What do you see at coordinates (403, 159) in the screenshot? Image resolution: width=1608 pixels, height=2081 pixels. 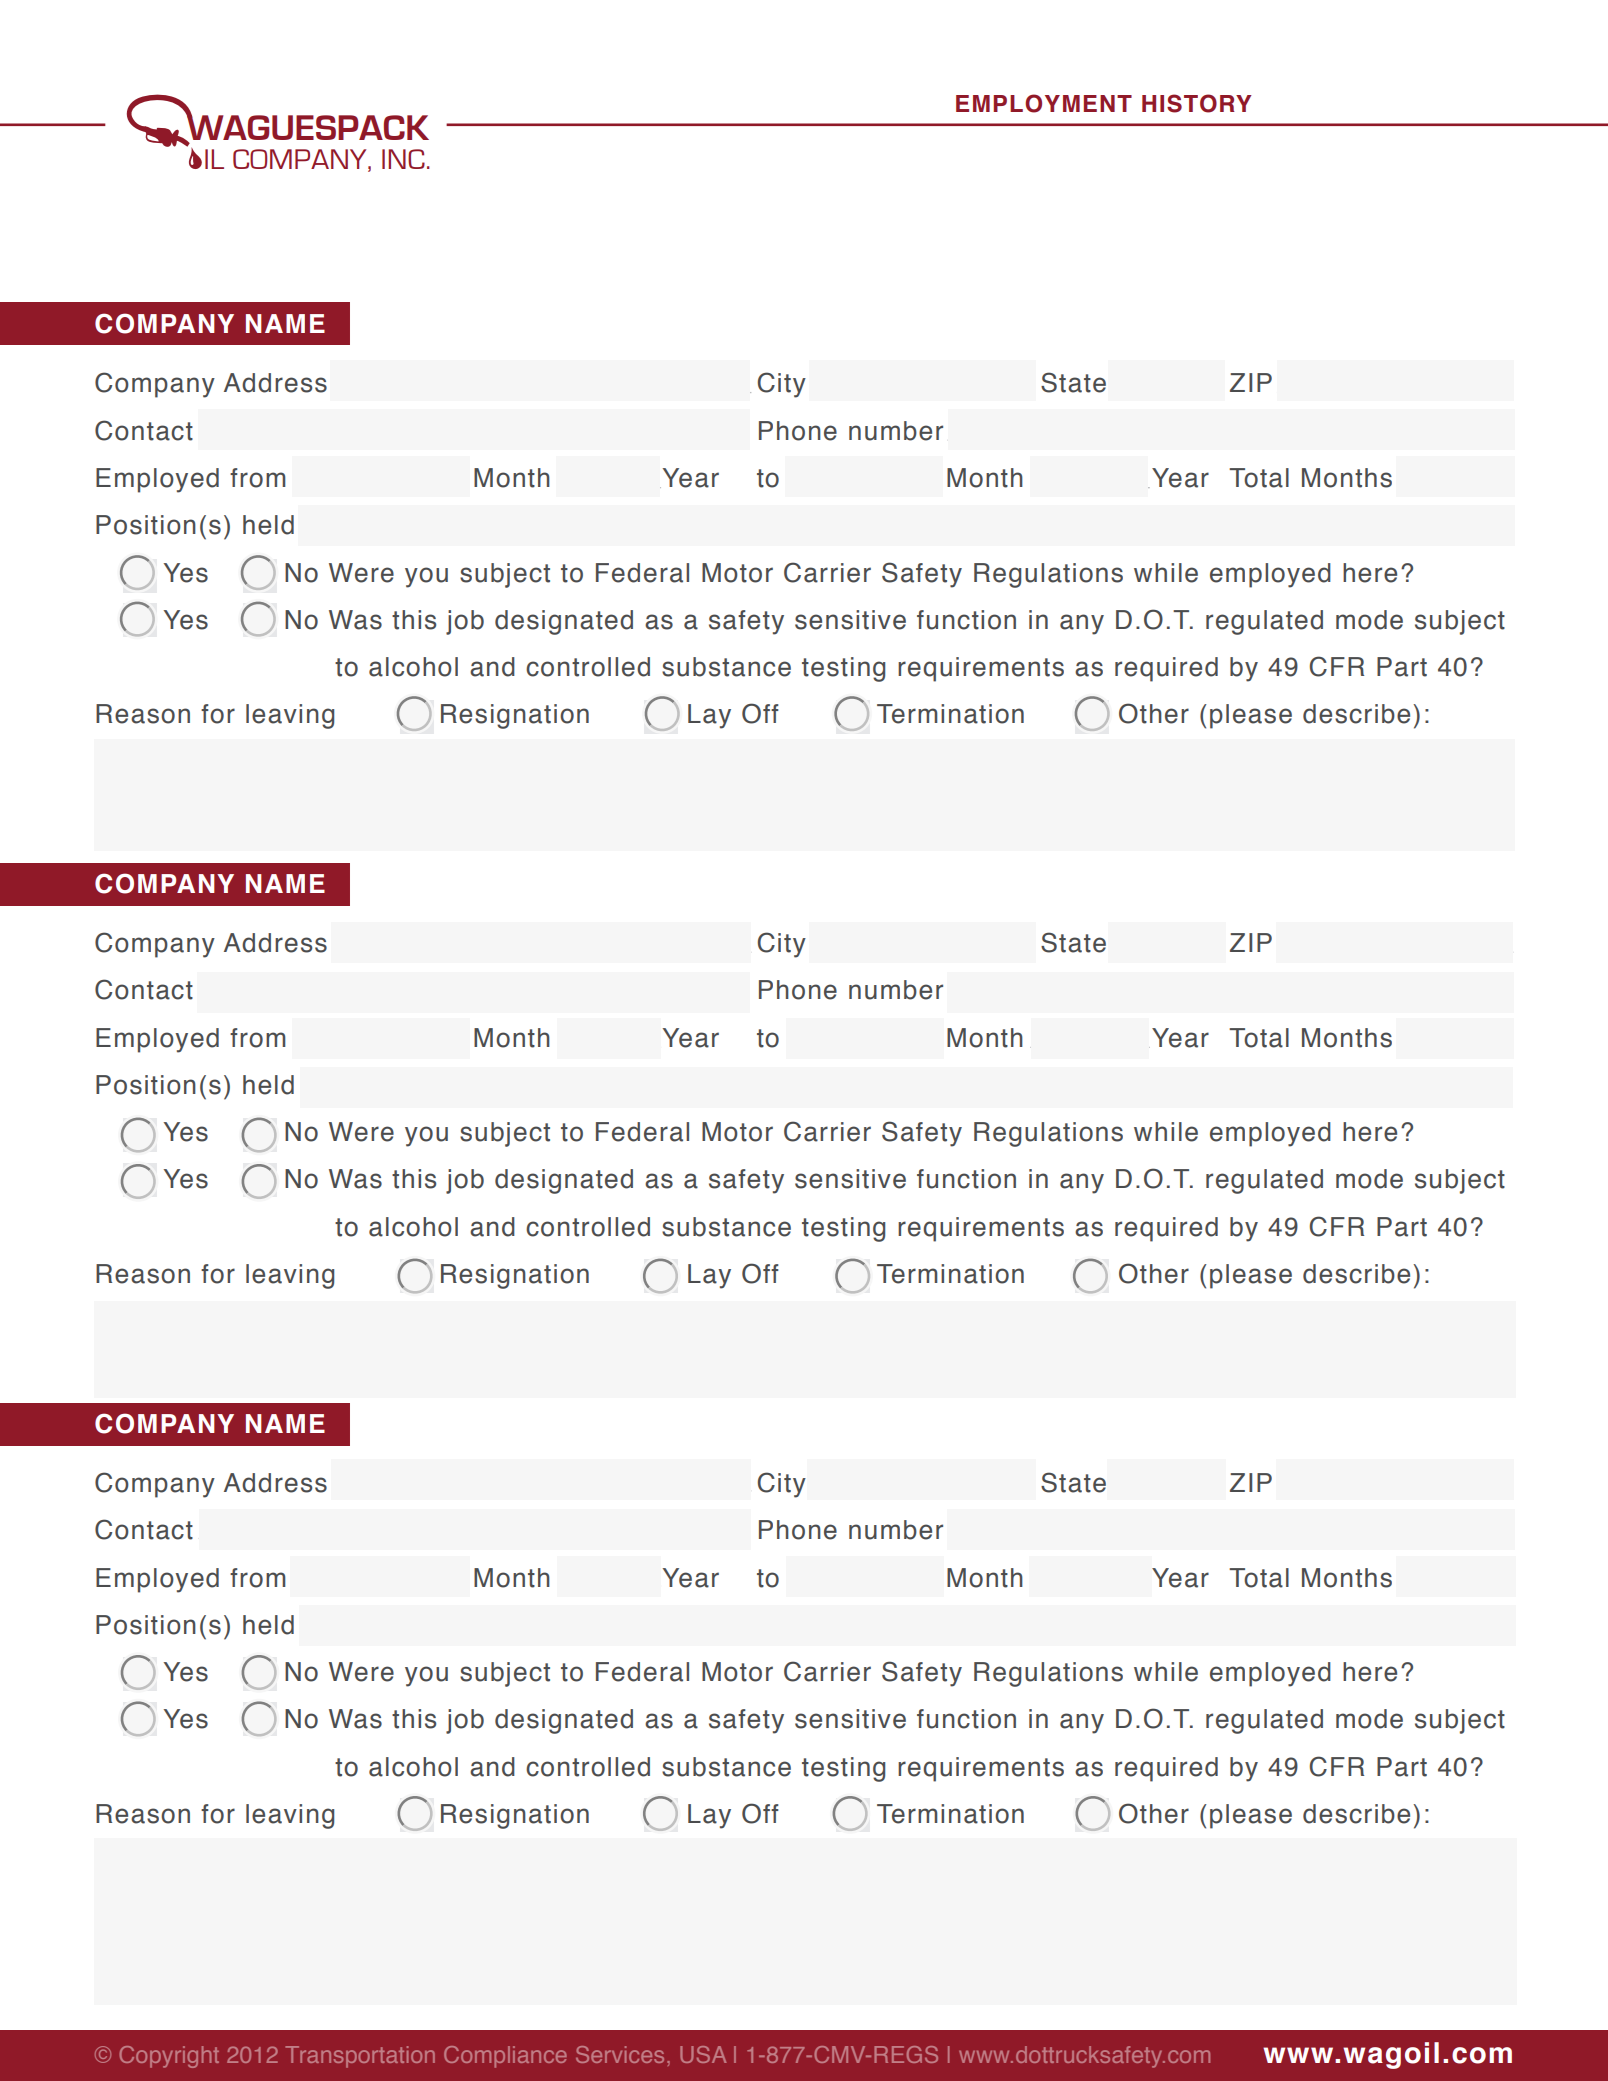 I see `INC` at bounding box center [403, 159].
